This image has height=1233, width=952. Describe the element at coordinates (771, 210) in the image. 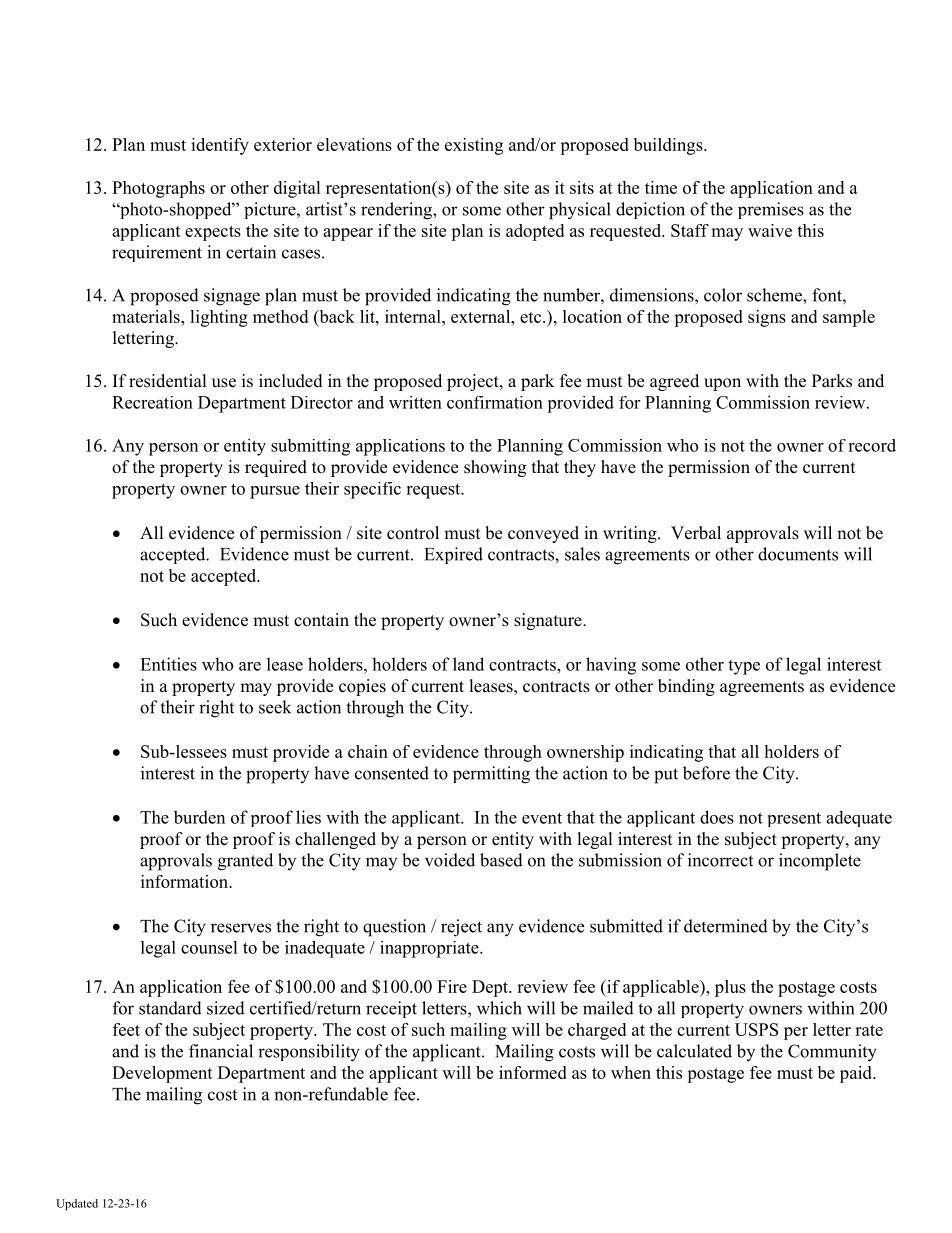

I see `premises` at that location.
